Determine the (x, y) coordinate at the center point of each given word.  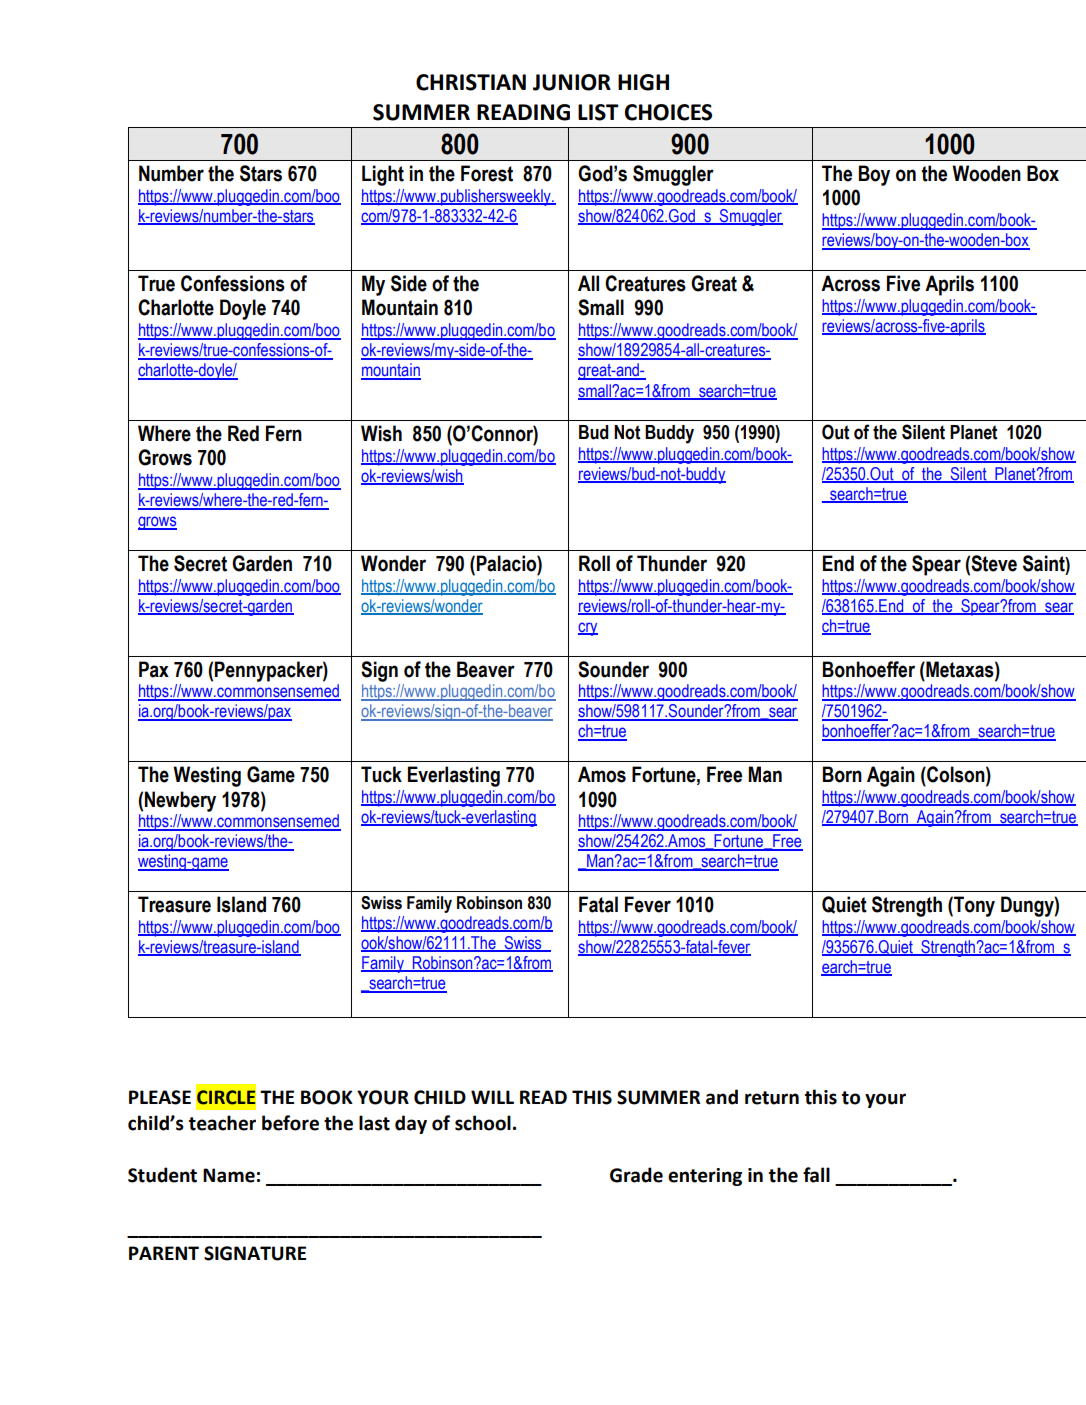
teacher (222, 1123)
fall (816, 1175)
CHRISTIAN (471, 82)
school (483, 1123)
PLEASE (160, 1097)
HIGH (643, 82)
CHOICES (668, 112)
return (772, 1098)
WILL (492, 1097)
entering (705, 1177)
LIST (598, 112)
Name (229, 1175)
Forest (487, 173)
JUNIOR (572, 82)
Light (383, 175)
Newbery (180, 801)
